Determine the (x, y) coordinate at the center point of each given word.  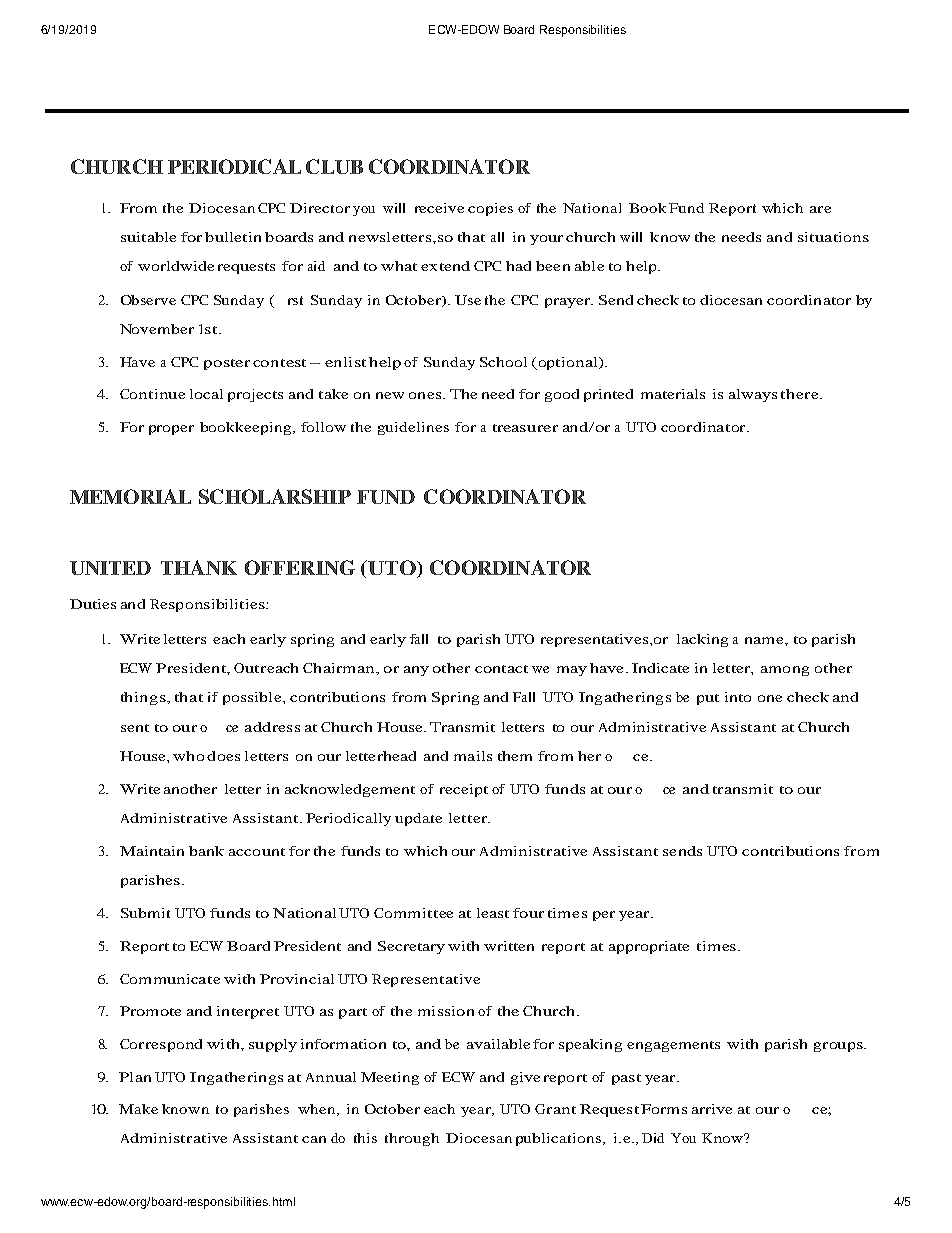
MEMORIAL (130, 496)
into (738, 697)
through (412, 1139)
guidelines (413, 428)
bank (206, 851)
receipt (464, 790)
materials (673, 394)
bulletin (233, 237)
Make (138, 1109)
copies (490, 209)
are (820, 209)
